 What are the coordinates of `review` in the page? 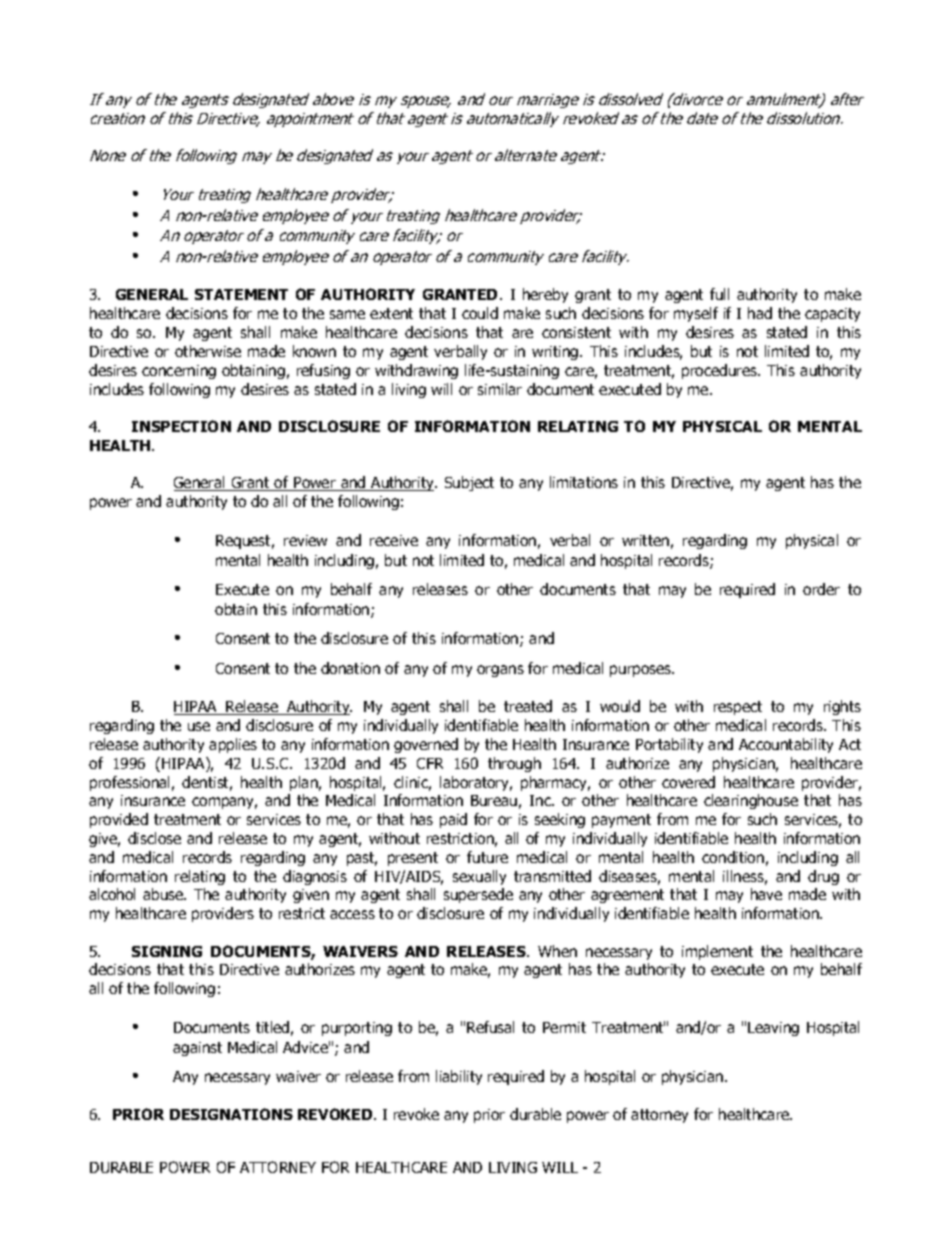 It's located at (305, 540).
